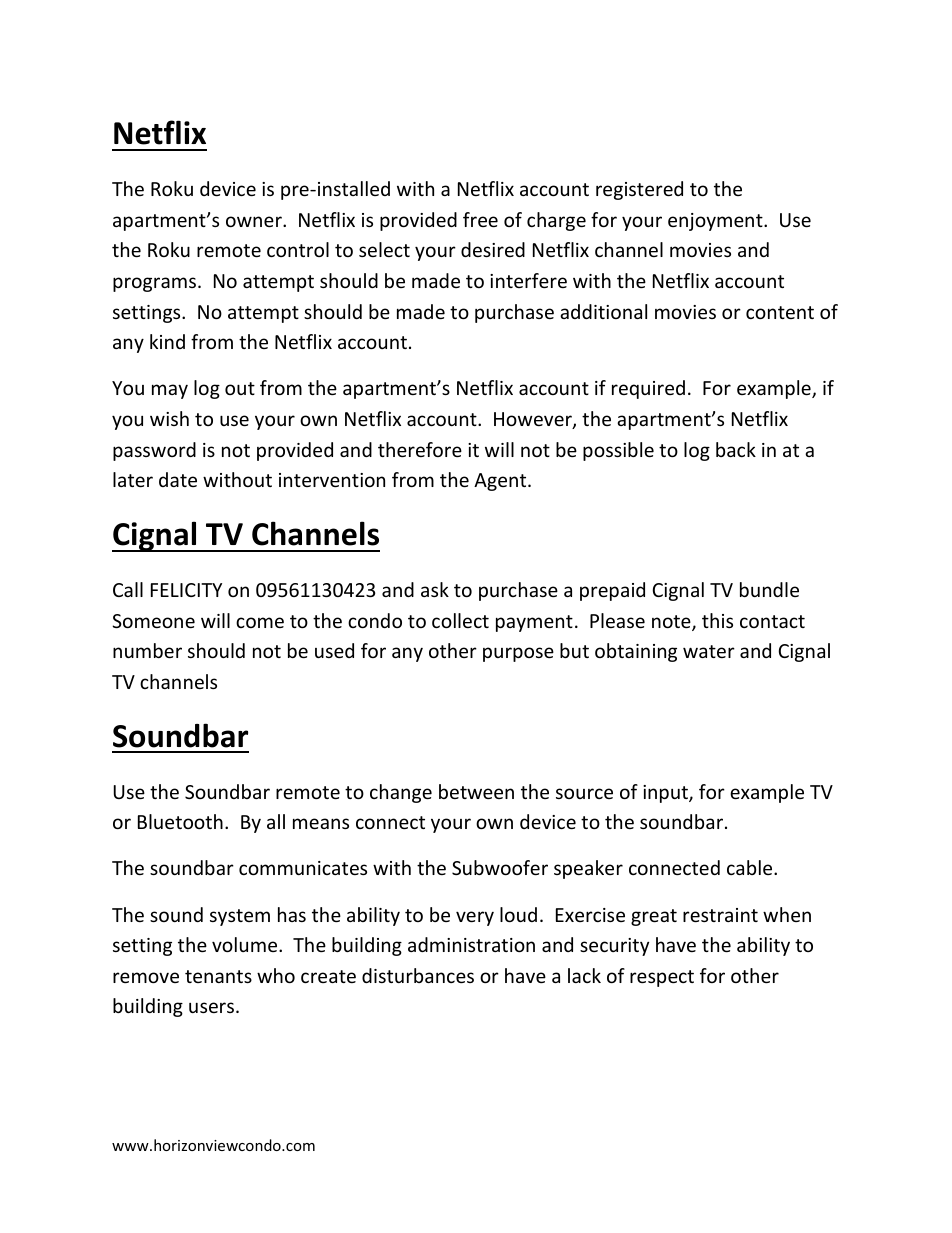  What do you see at coordinates (218, 976) in the screenshot?
I see `tenants` at bounding box center [218, 976].
